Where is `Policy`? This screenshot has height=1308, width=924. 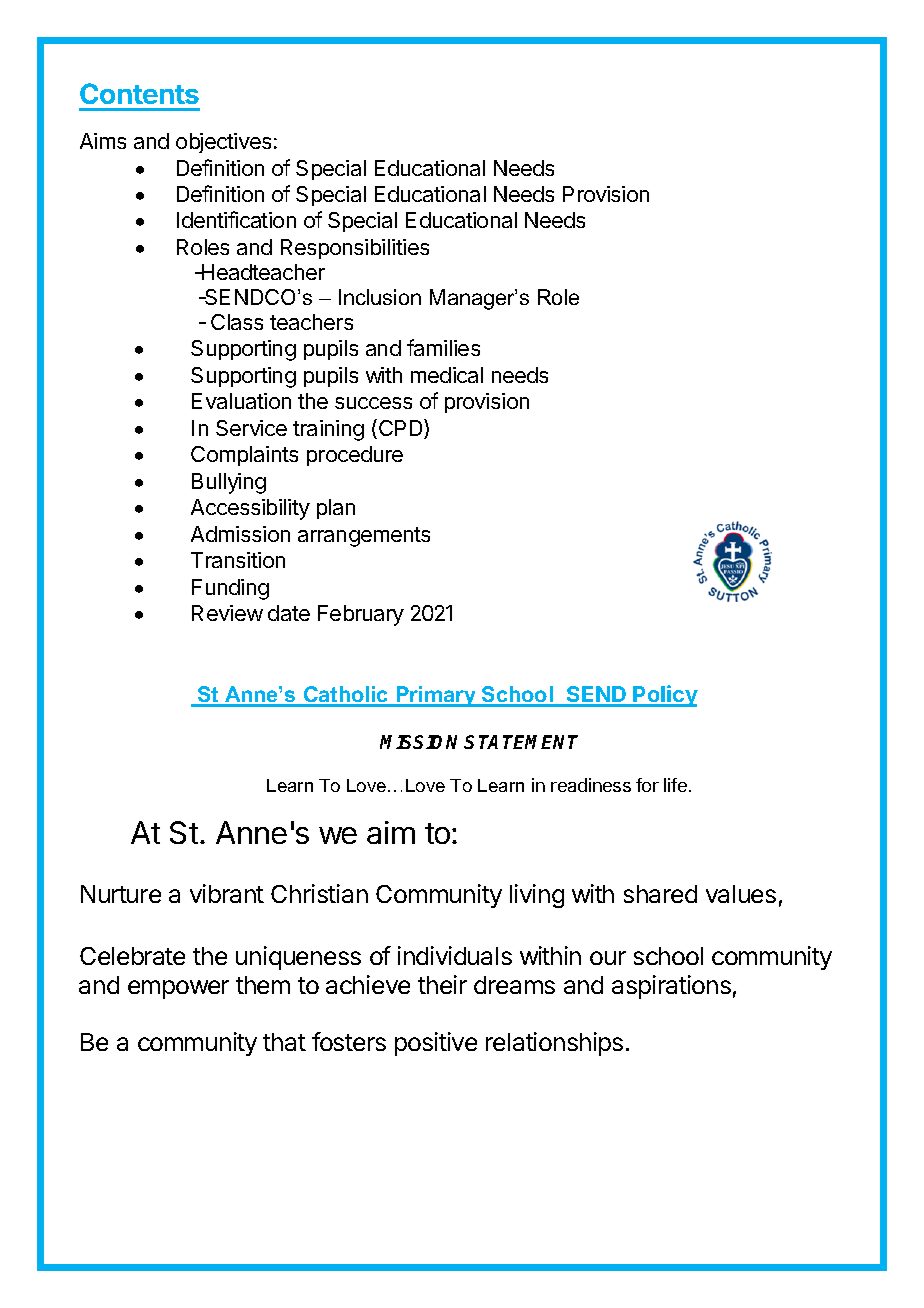 Policy is located at coordinates (665, 696).
